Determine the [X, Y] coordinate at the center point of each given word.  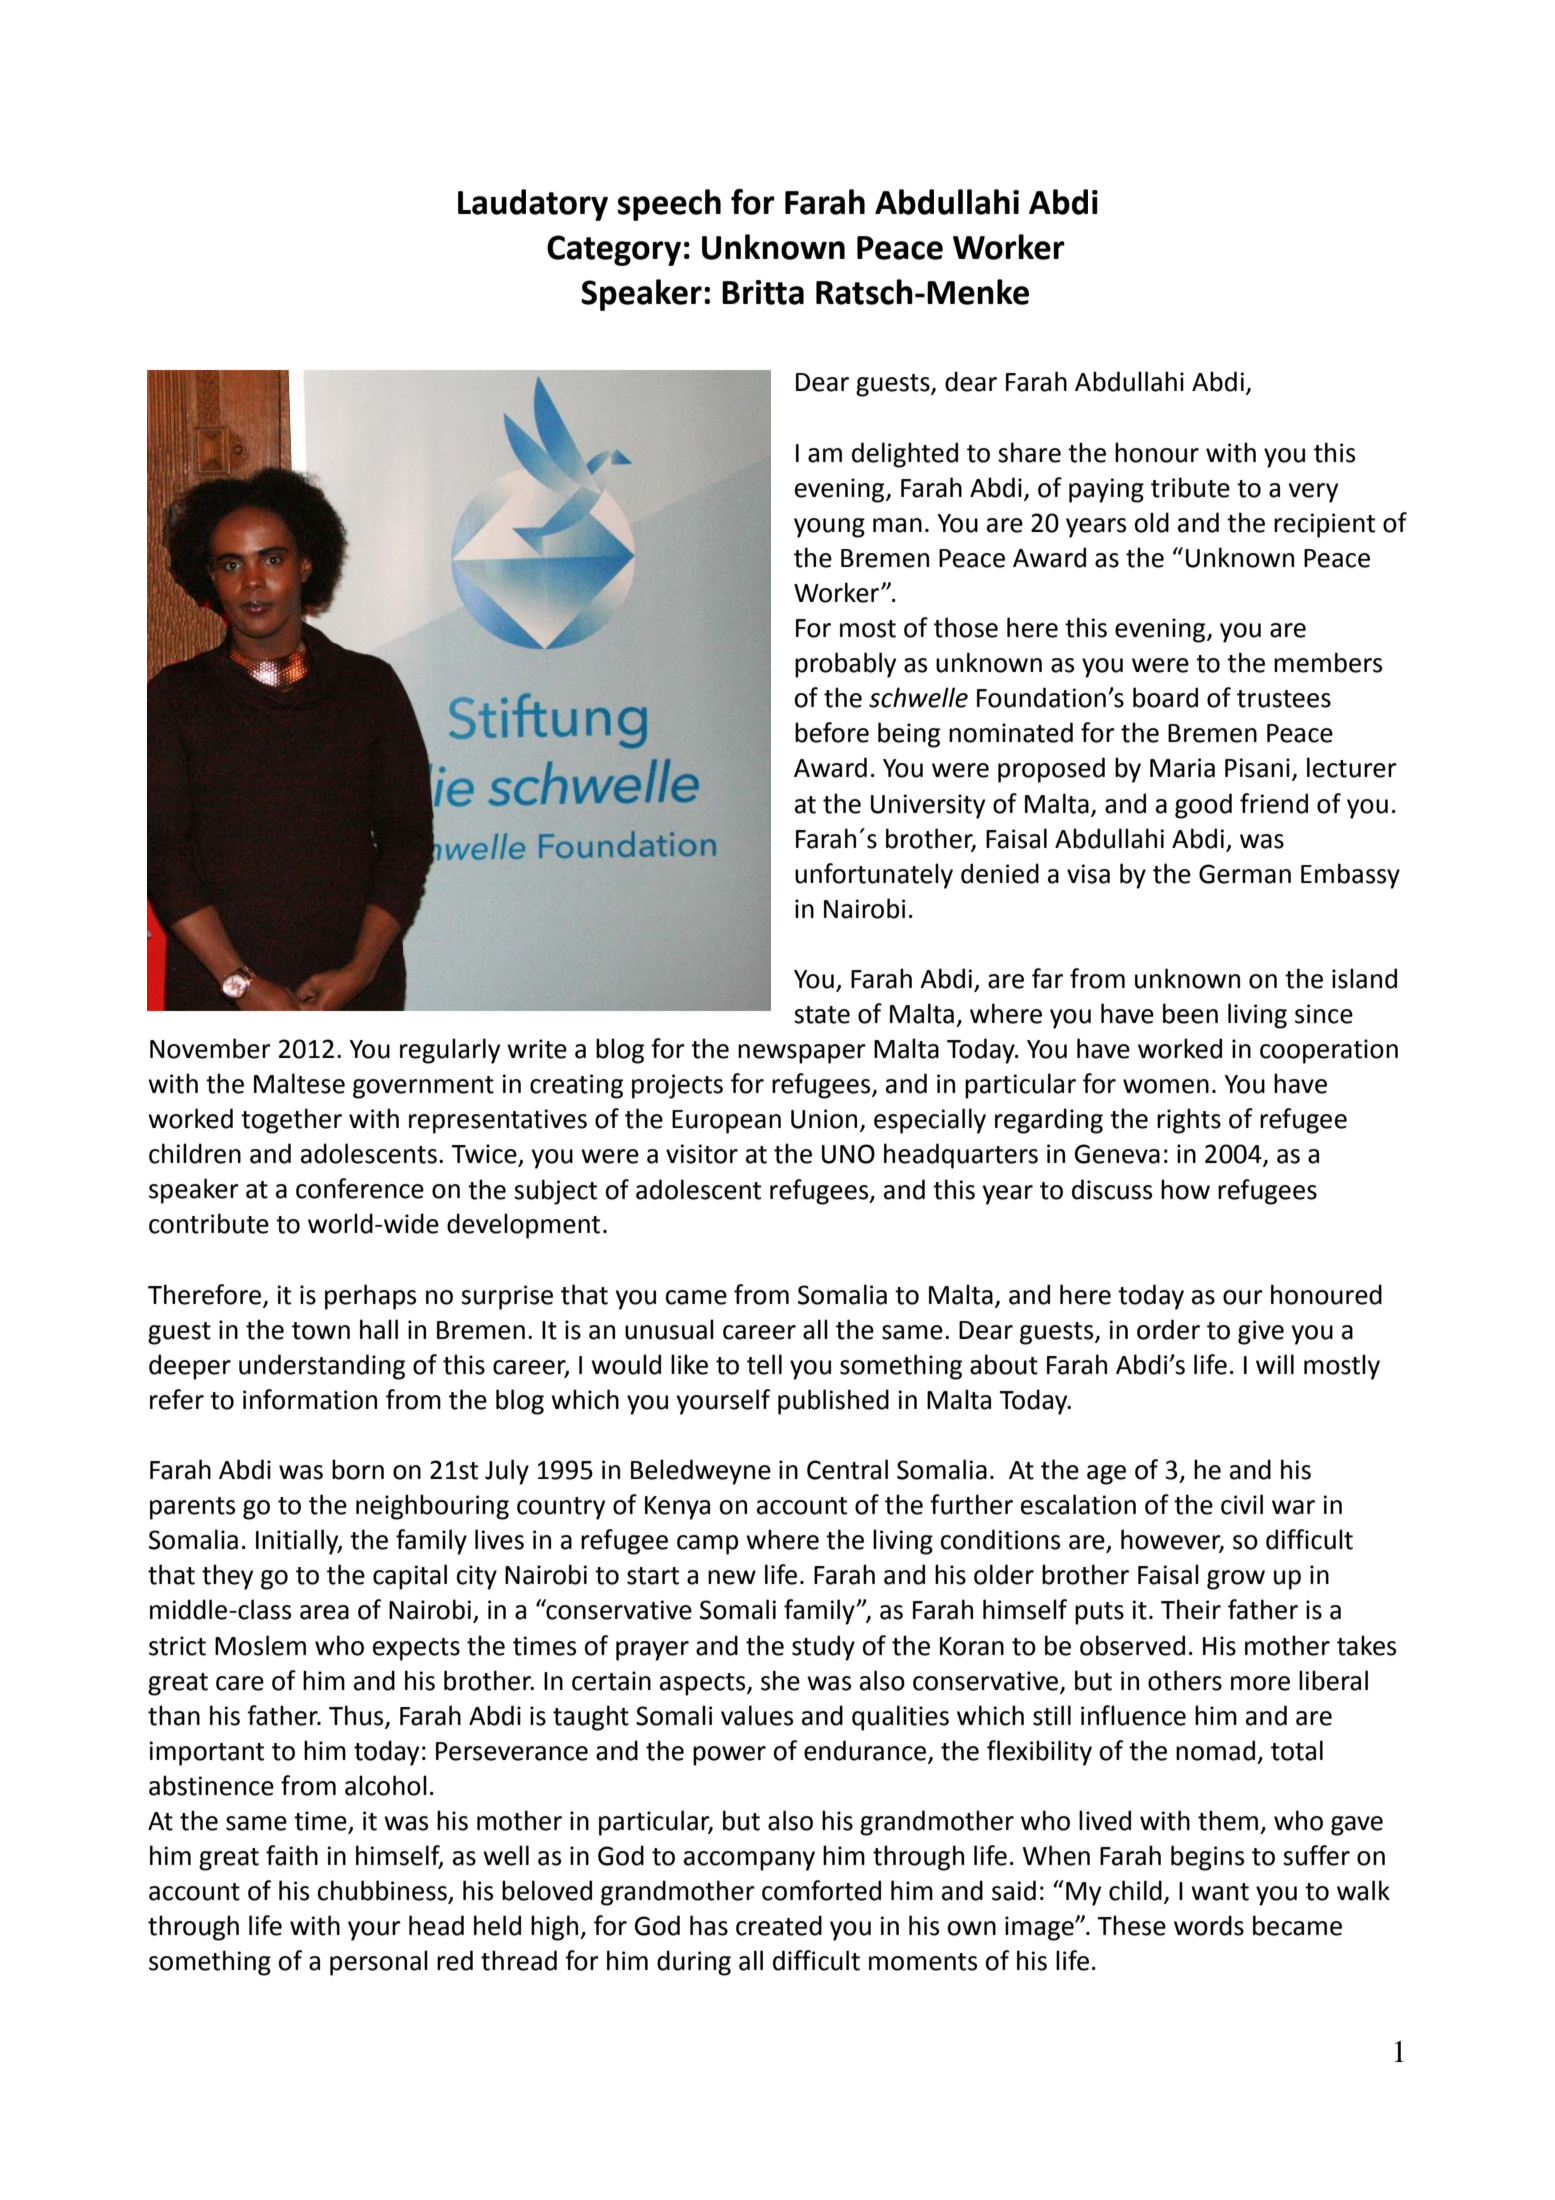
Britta [763, 292]
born [358, 1469]
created [779, 1925]
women [1166, 1086]
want [1220, 1892]
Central [847, 1469]
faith [292, 1855]
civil [1242, 1504]
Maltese [299, 1083]
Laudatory [533, 205]
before [832, 732]
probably [845, 665]
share [1029, 452]
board [1165, 697]
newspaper [802, 1054]
